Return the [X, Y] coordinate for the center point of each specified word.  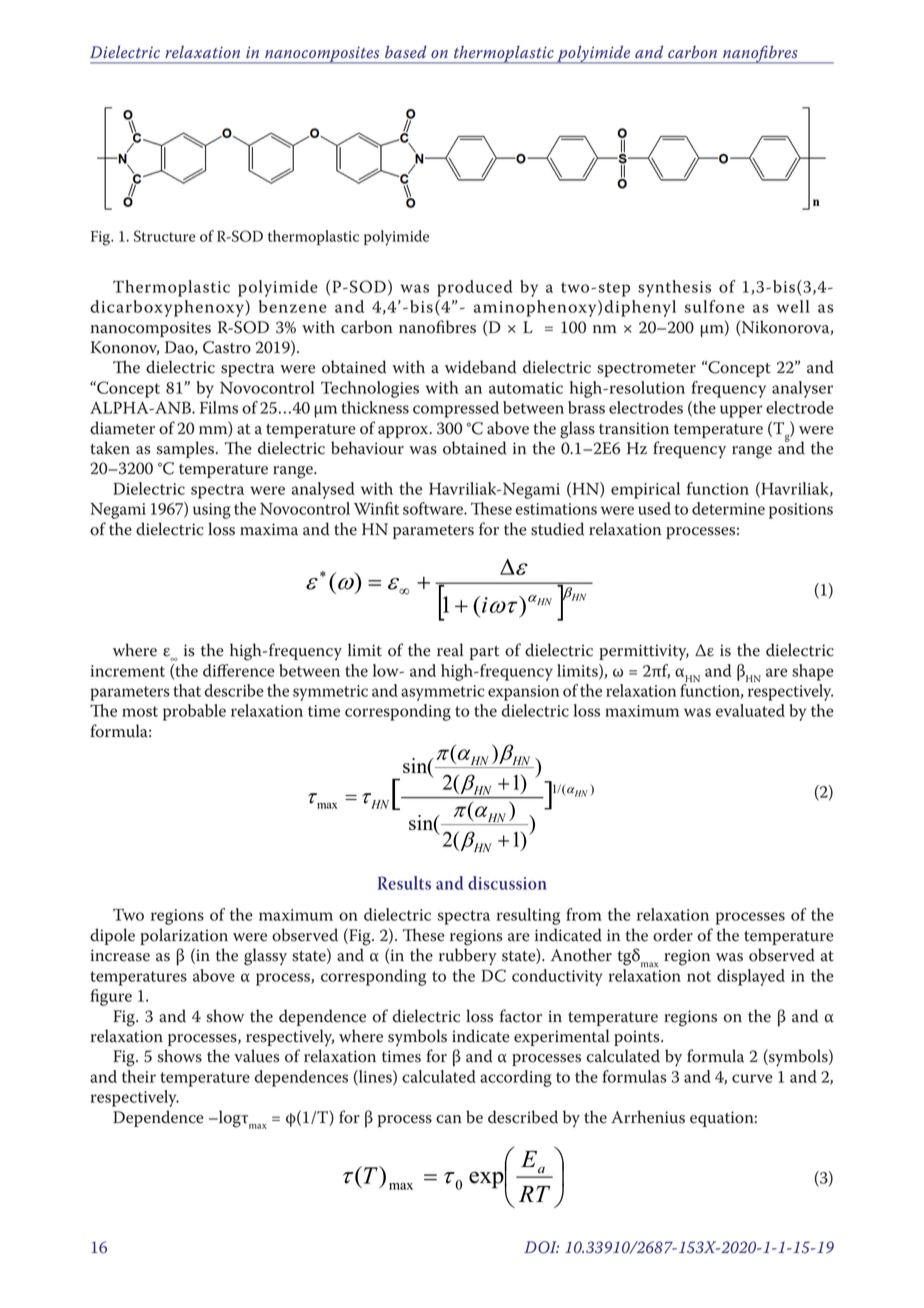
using [212, 511]
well [793, 306]
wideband [480, 367]
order [673, 935]
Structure [165, 236]
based [406, 52]
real [450, 650]
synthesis [674, 288]
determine [728, 508]
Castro [227, 347]
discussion [507, 883]
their [139, 1076]
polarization [184, 936]
